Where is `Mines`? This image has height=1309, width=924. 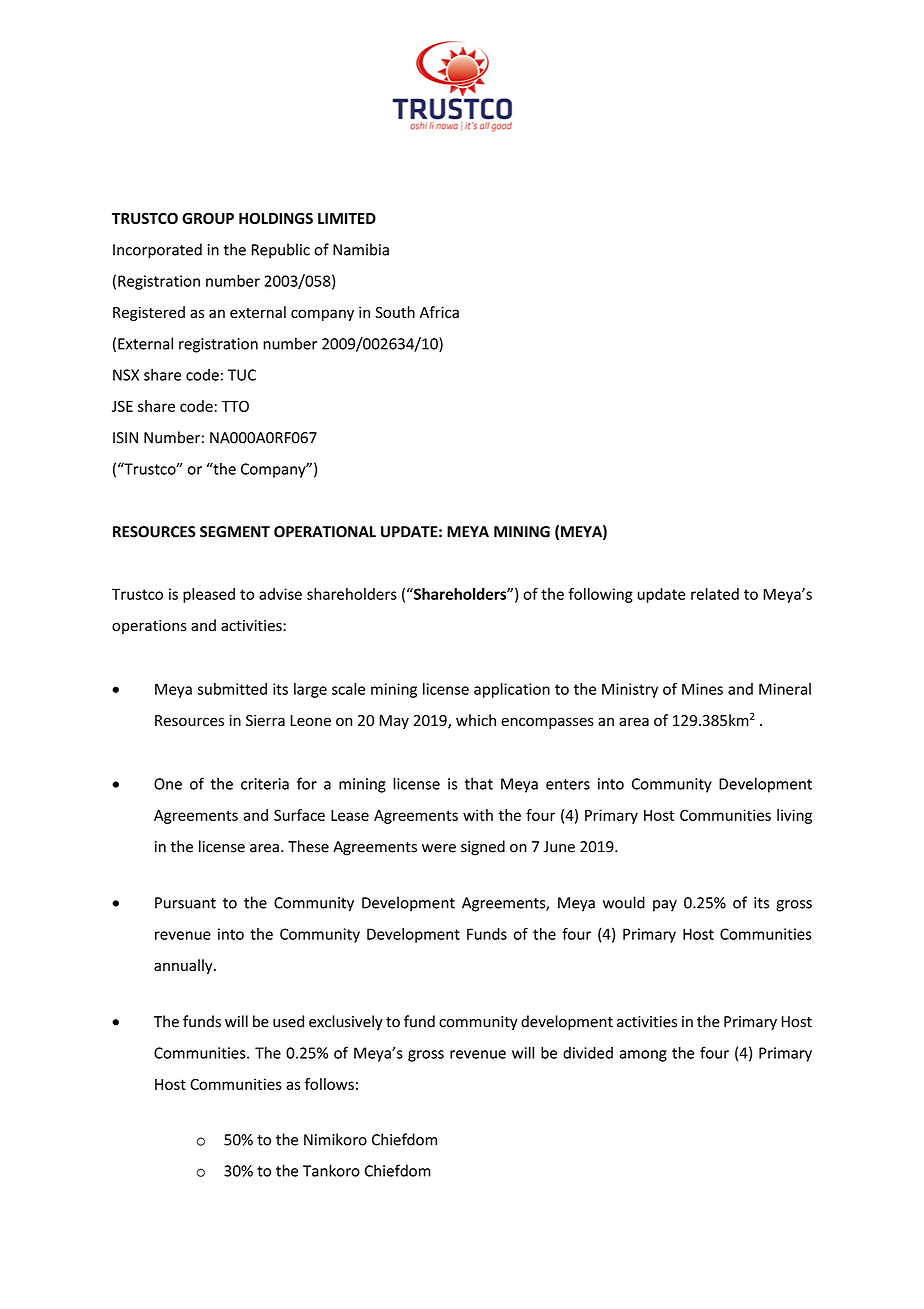
Mines is located at coordinates (702, 689).
